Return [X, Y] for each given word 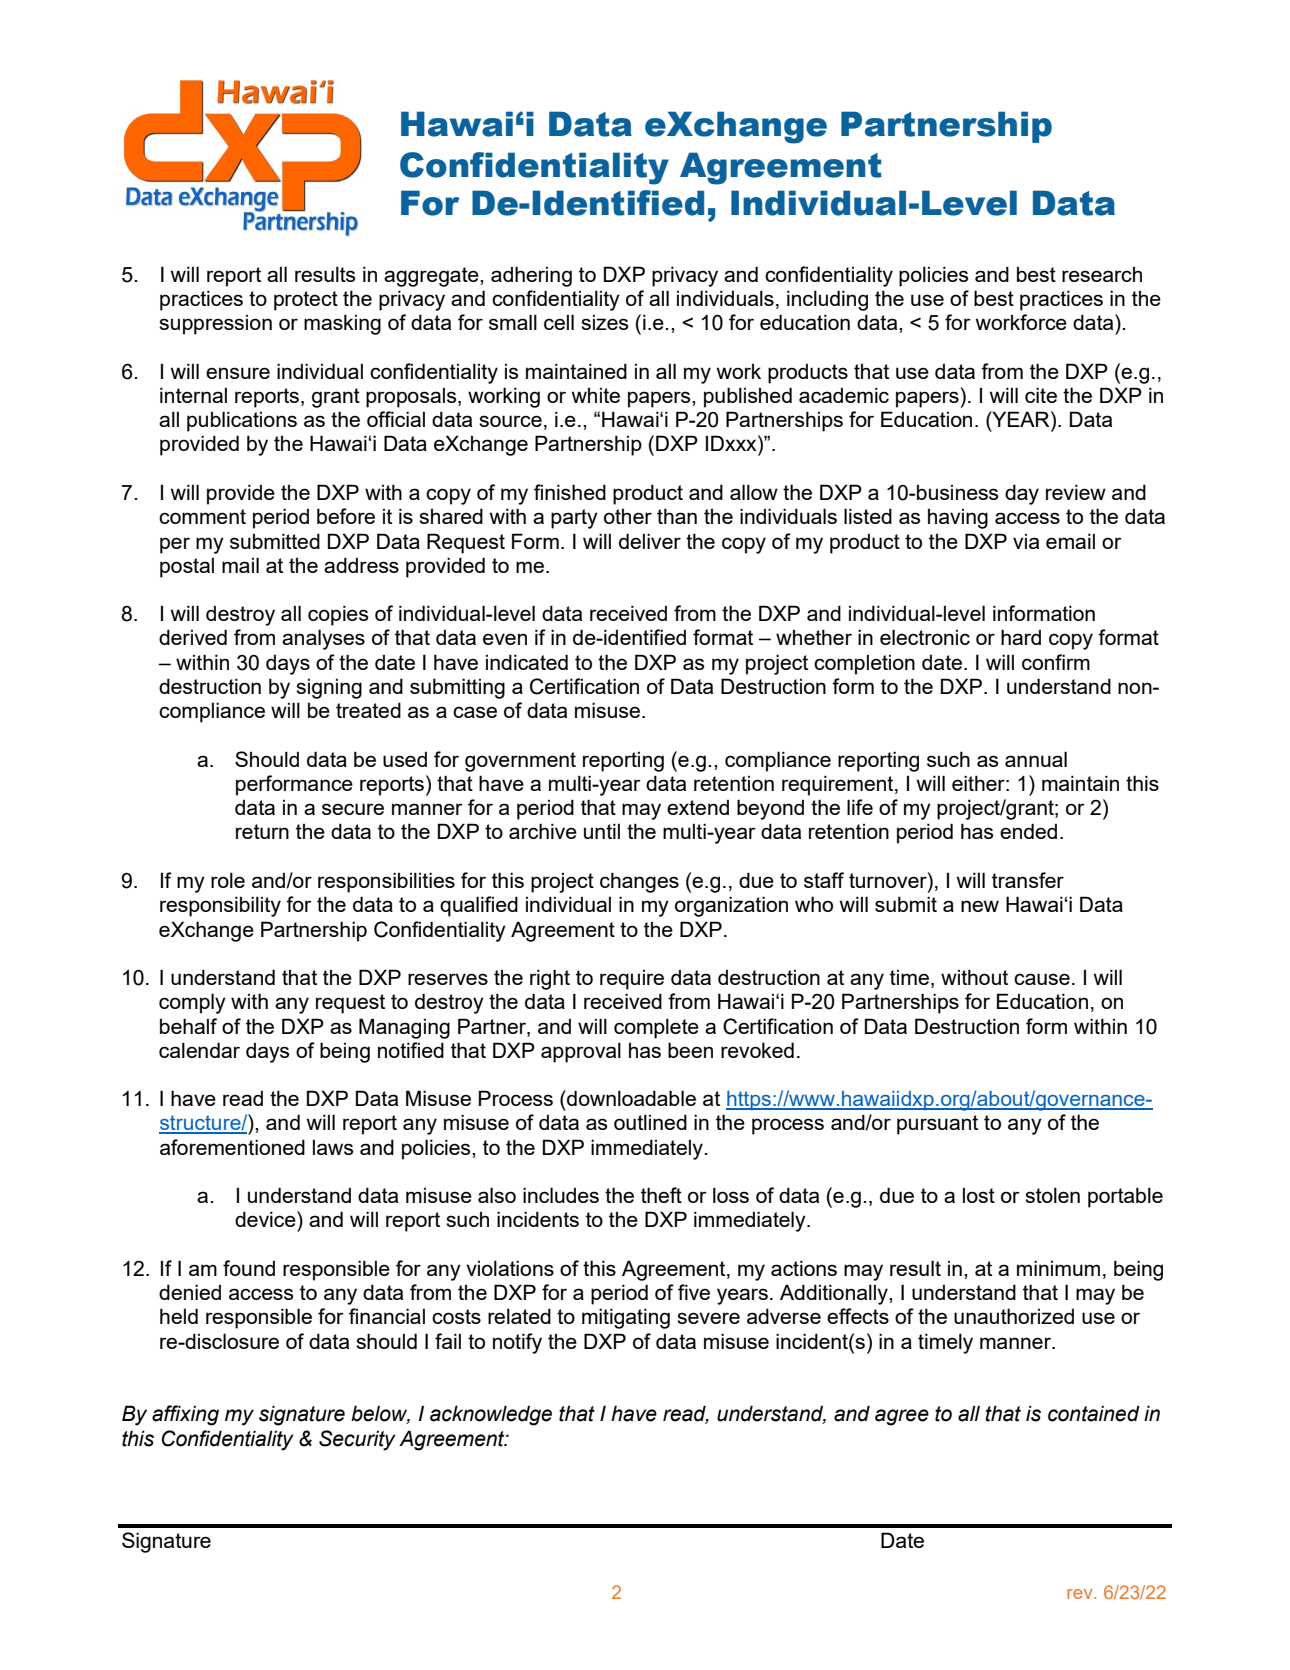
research [1102, 274]
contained [1094, 1413]
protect [306, 301]
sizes [604, 322]
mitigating [626, 1318]
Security [357, 1440]
